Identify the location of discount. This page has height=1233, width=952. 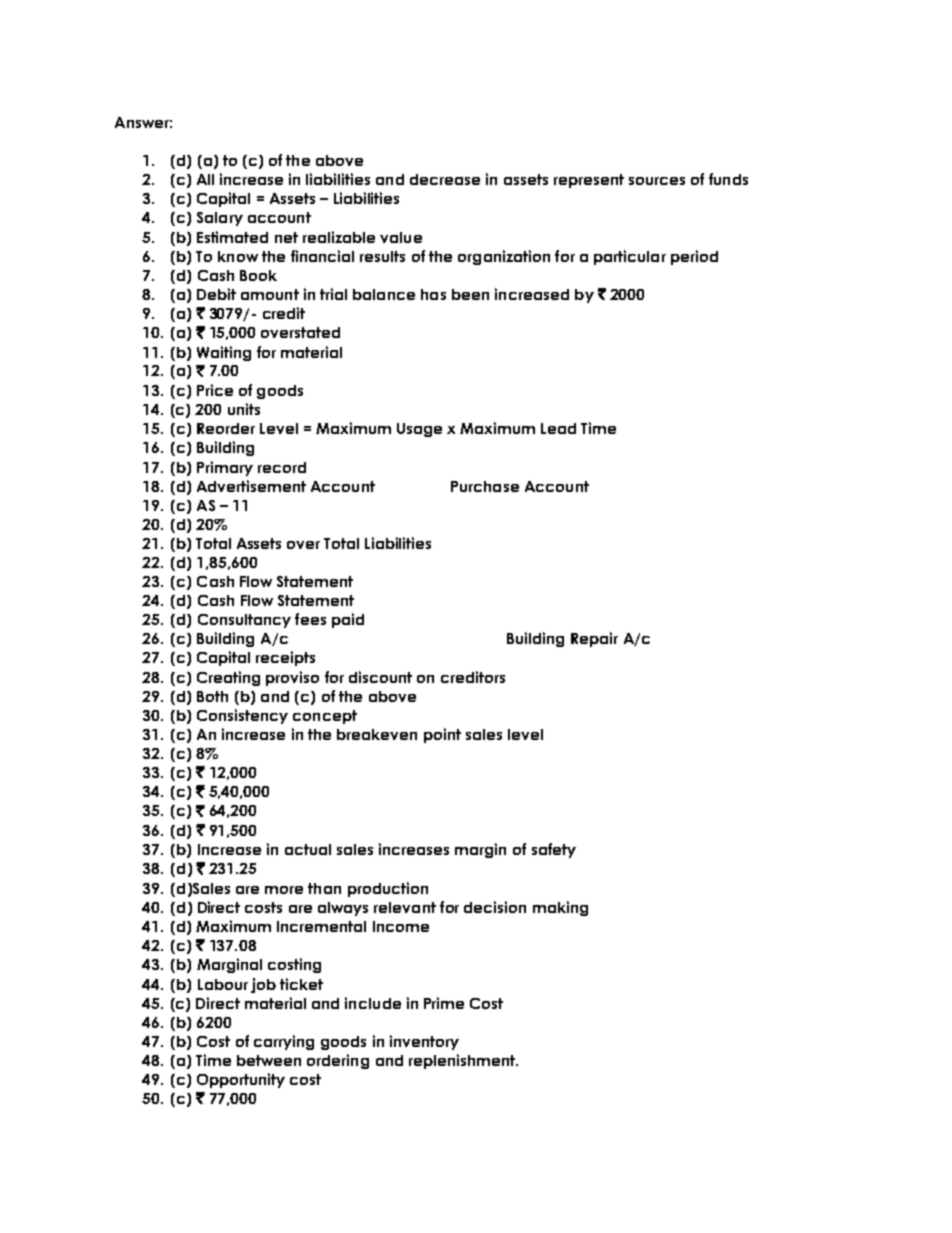
(380, 677).
